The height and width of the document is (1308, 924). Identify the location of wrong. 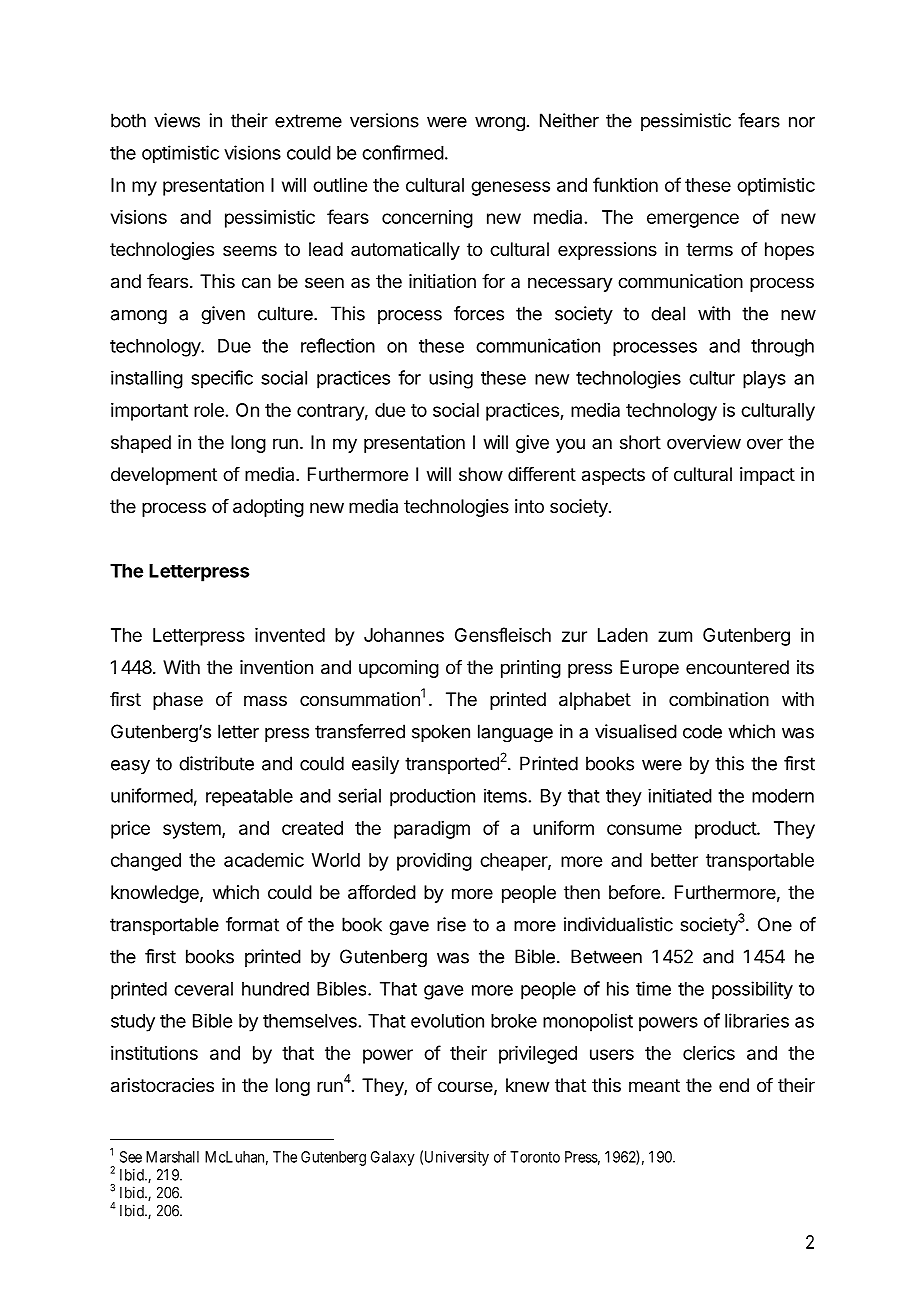
(500, 124).
